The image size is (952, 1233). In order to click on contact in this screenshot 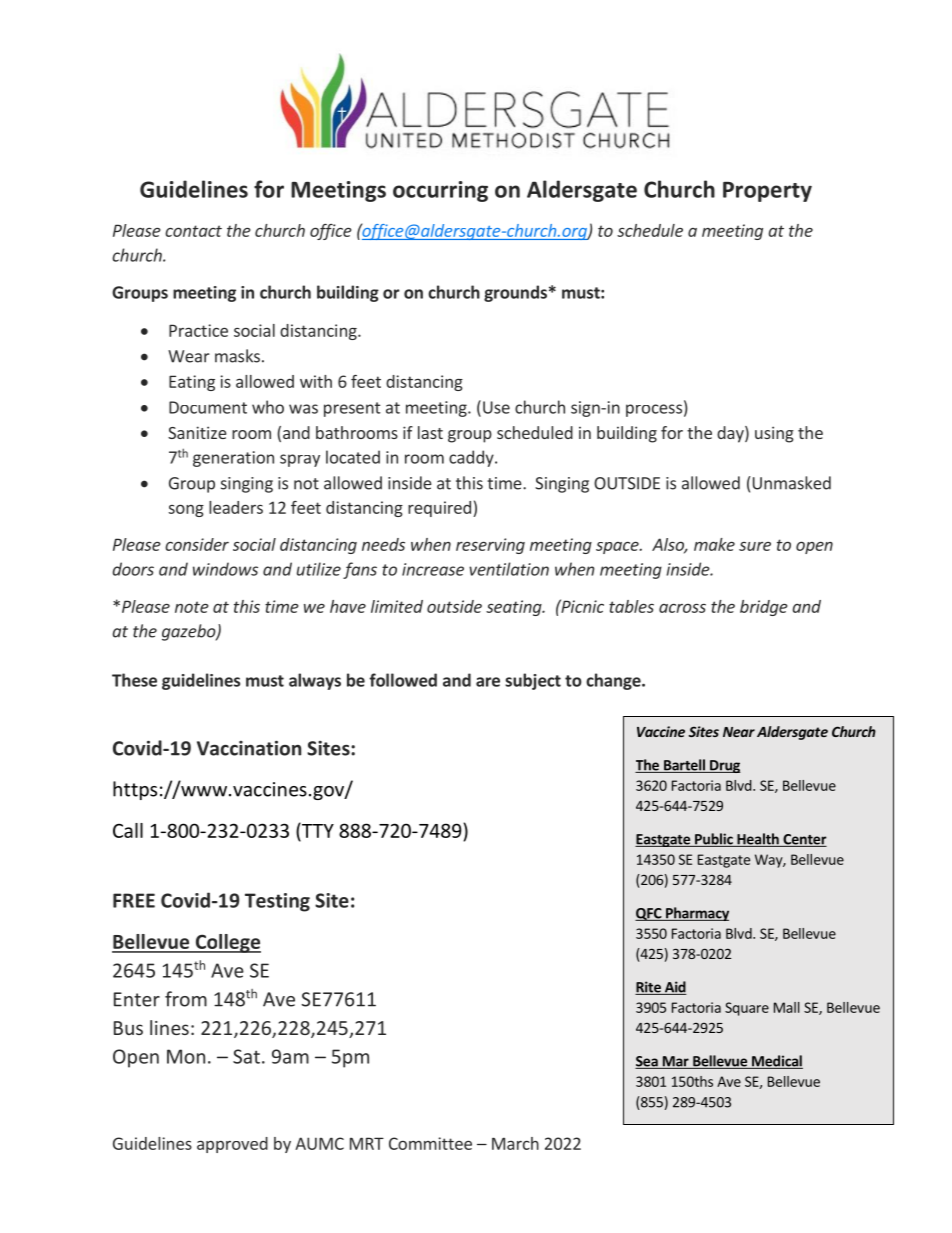, I will do `click(193, 231)`.
